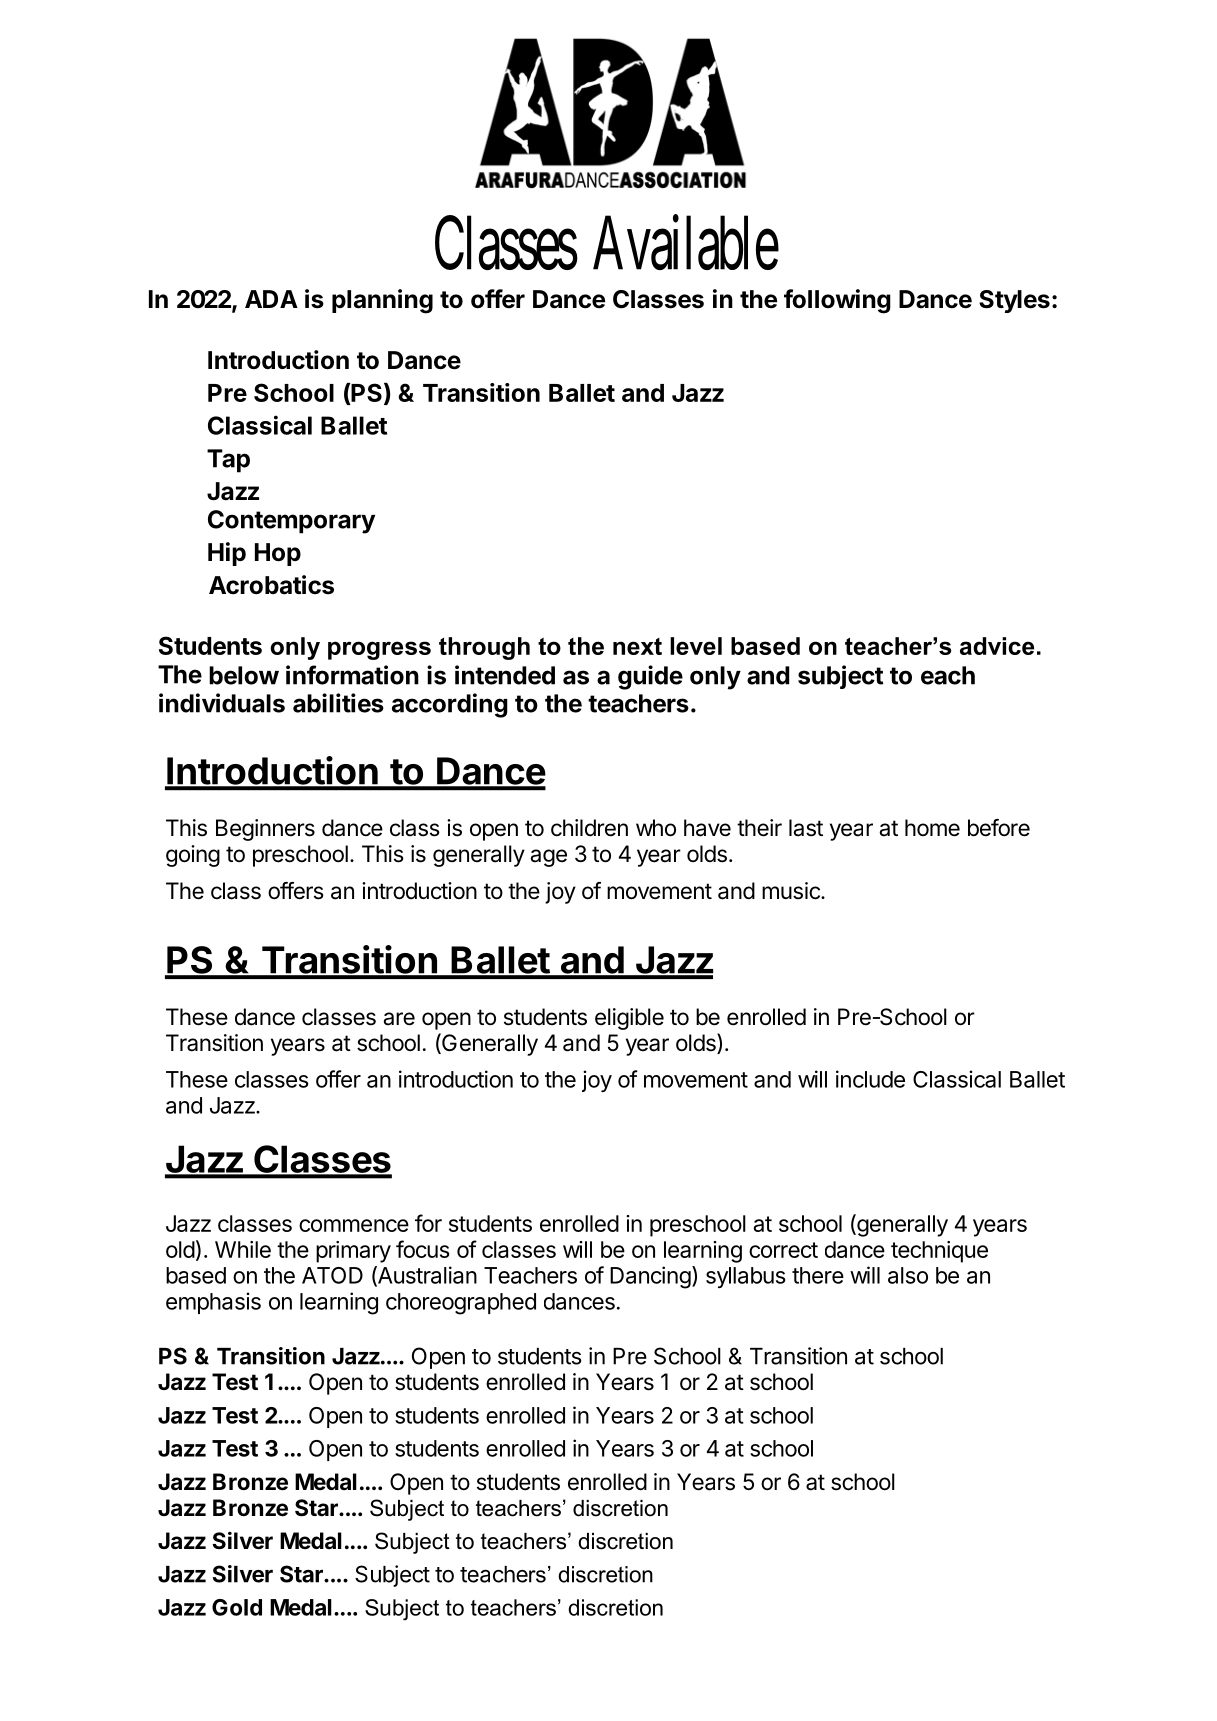 Image resolution: width=1217 pixels, height=1721 pixels. What do you see at coordinates (997, 646) in the page?
I see `advice` at bounding box center [997, 646].
